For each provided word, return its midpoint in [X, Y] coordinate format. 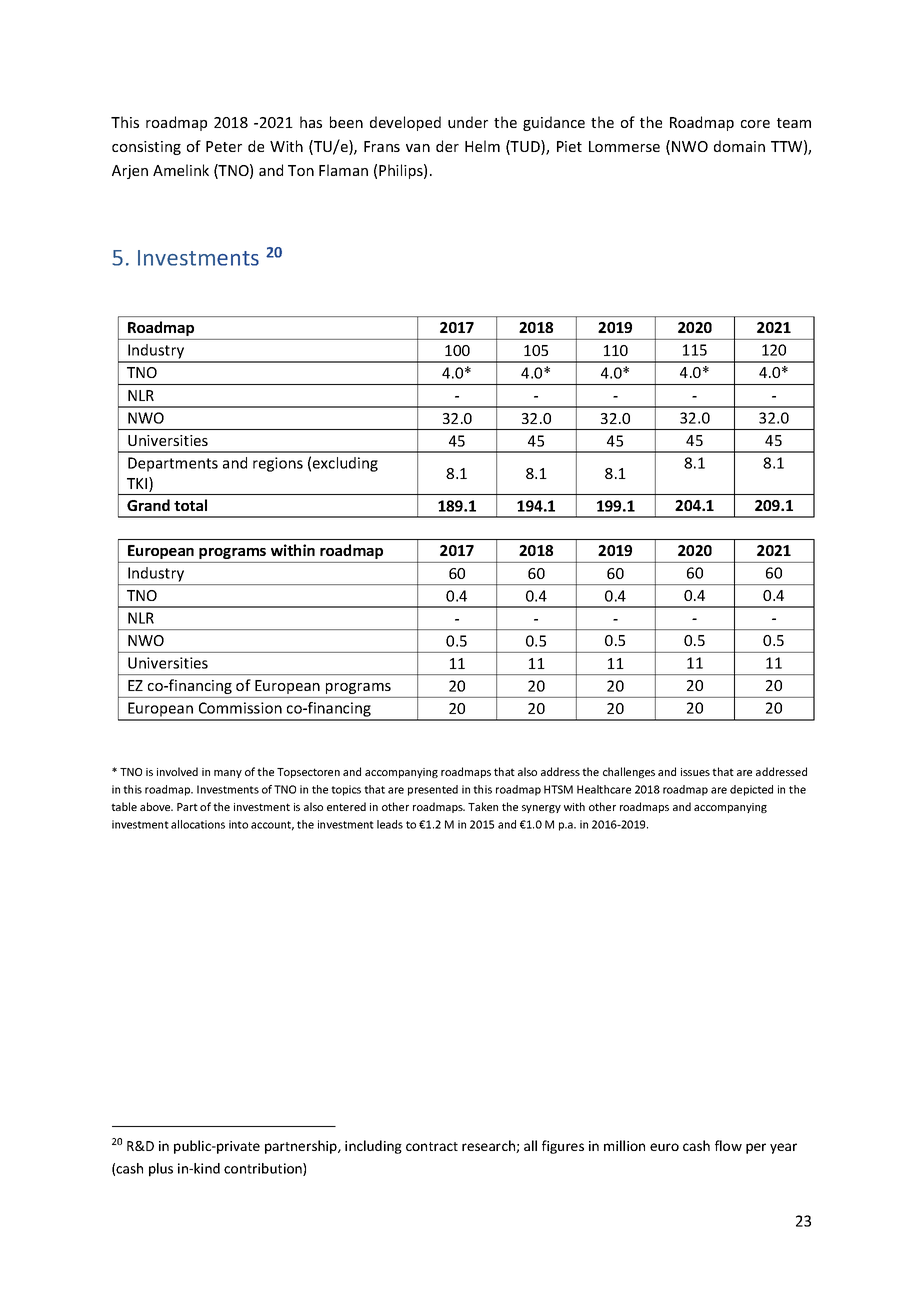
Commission [240, 708]
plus [161, 1170]
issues [695, 772]
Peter [224, 146]
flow [728, 1145]
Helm [482, 146]
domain [739, 146]
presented [433, 790]
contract [432, 1146]
